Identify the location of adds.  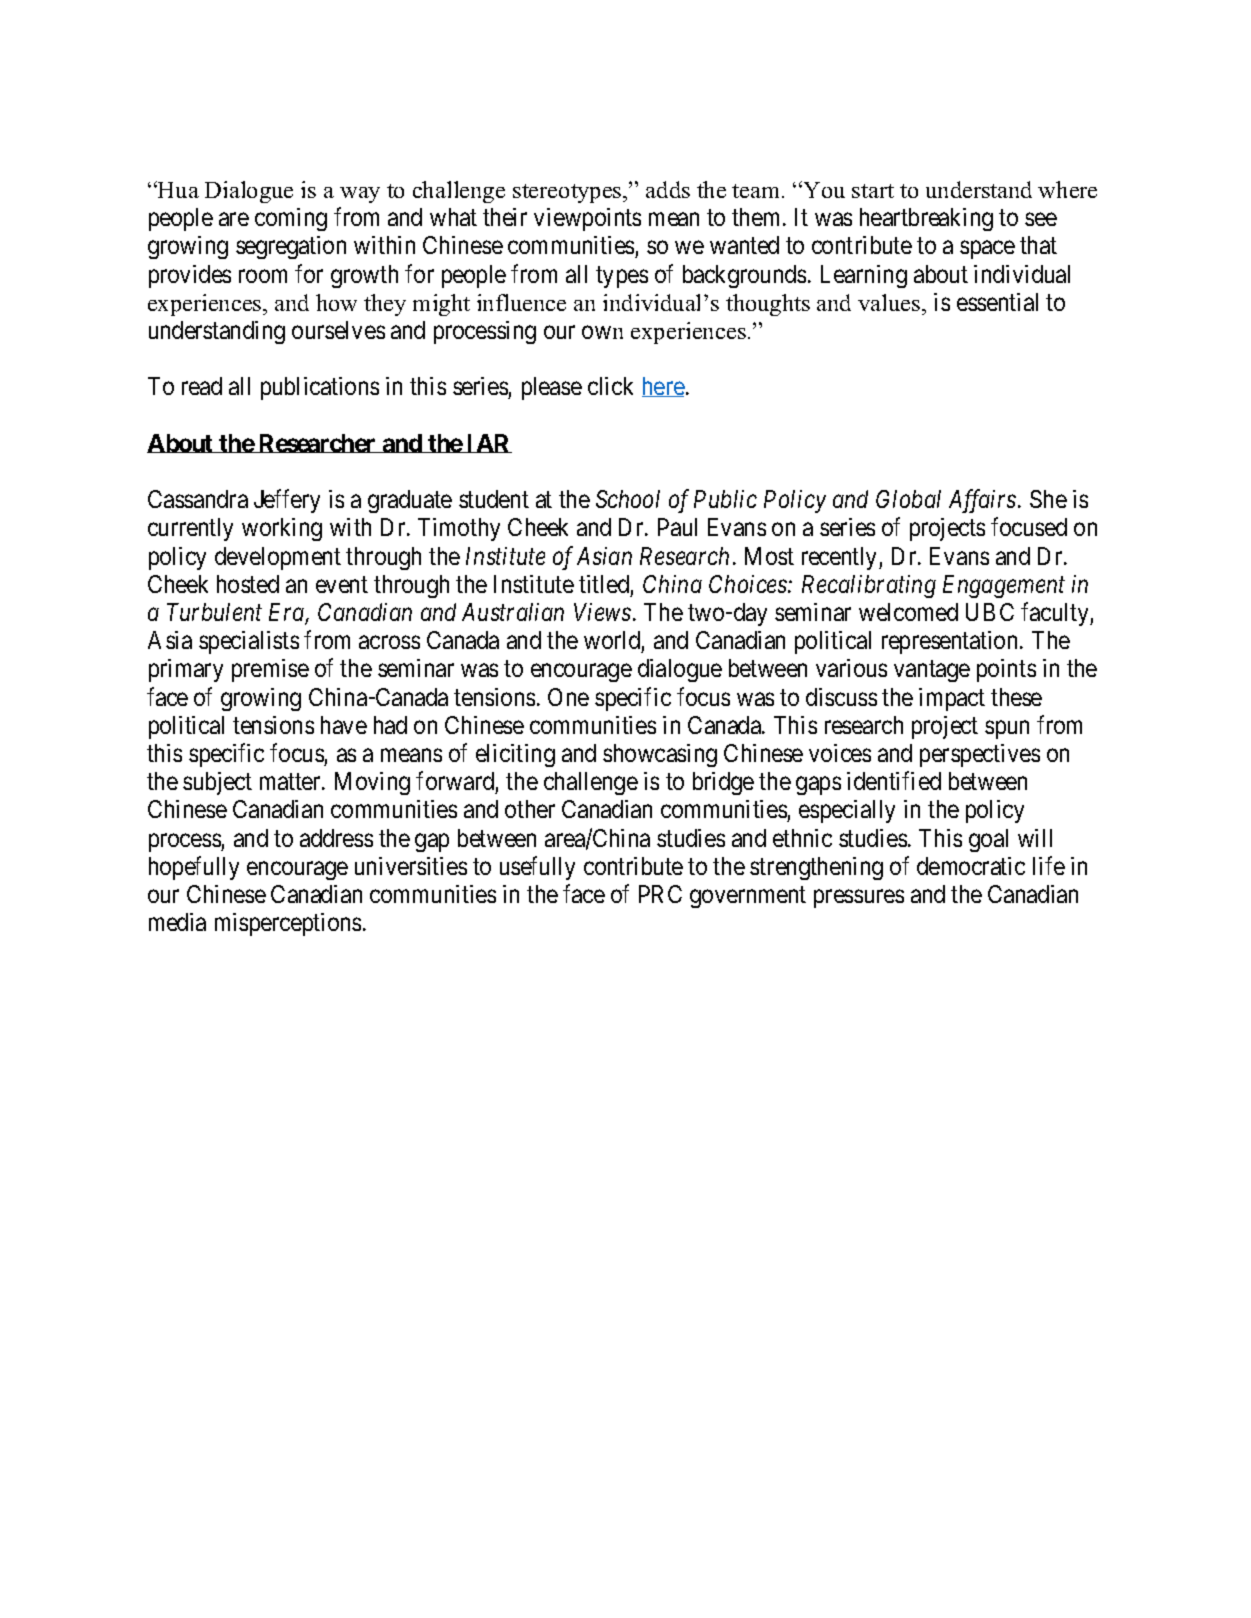
(668, 189).
